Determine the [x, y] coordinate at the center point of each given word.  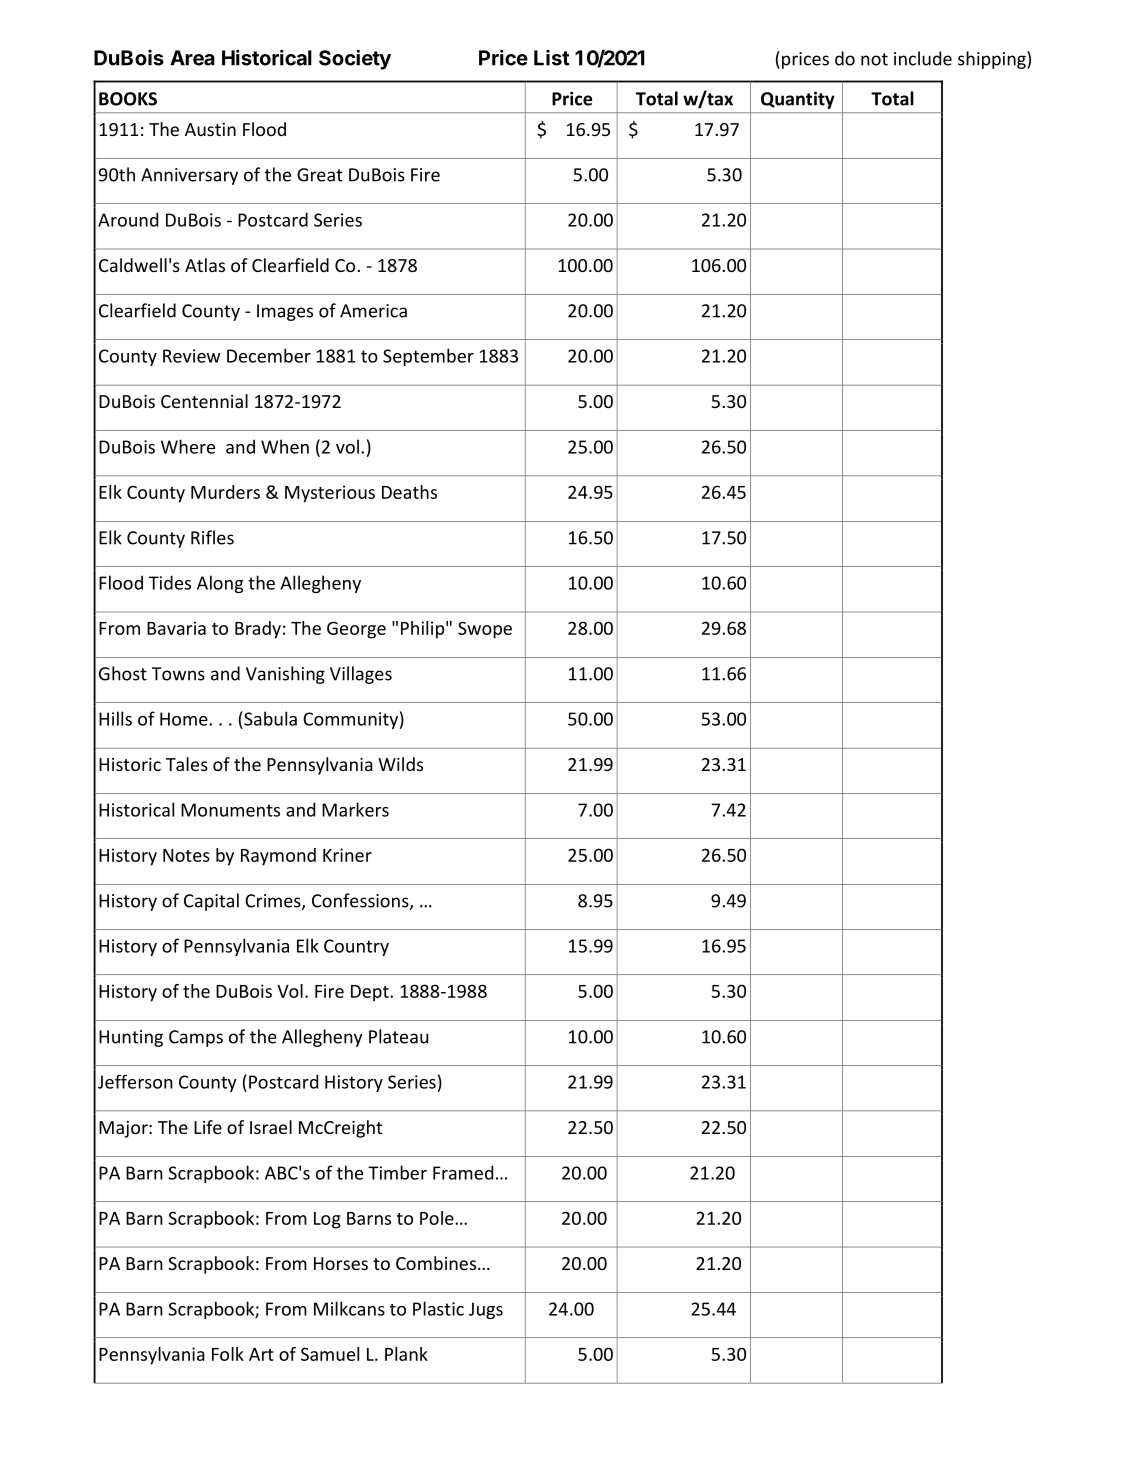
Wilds [400, 764]
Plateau [398, 1036]
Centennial [204, 401]
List [552, 58]
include [923, 58]
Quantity [798, 100]
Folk [228, 1354]
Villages [361, 675]
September [428, 357]
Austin [210, 129]
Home [185, 719]
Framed [463, 1172]
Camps [196, 1038]
